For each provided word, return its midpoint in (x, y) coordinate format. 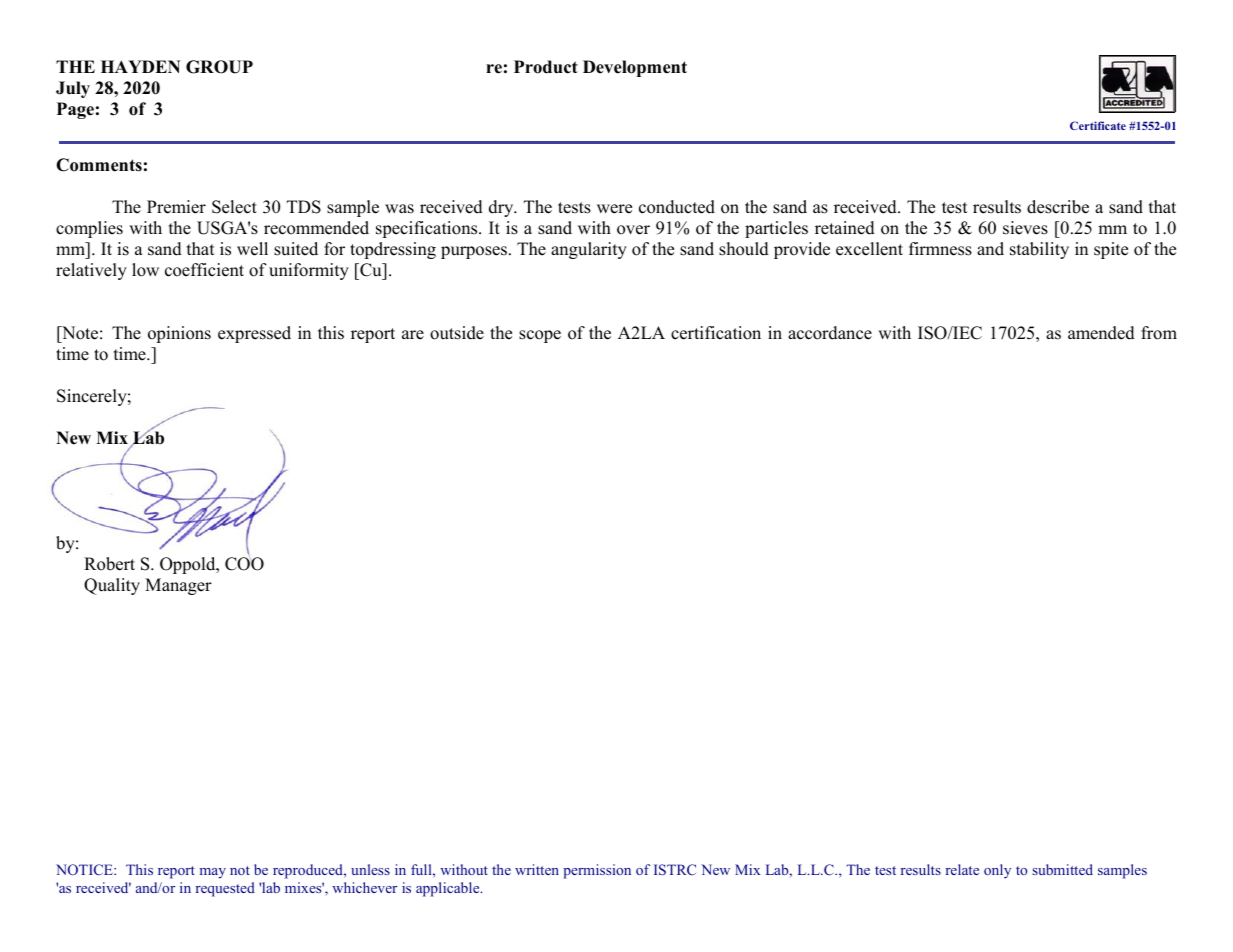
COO (244, 563)
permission (597, 871)
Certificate (1098, 125)
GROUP (219, 67)
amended (1101, 333)
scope (540, 336)
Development (635, 68)
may (213, 873)
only (997, 871)
